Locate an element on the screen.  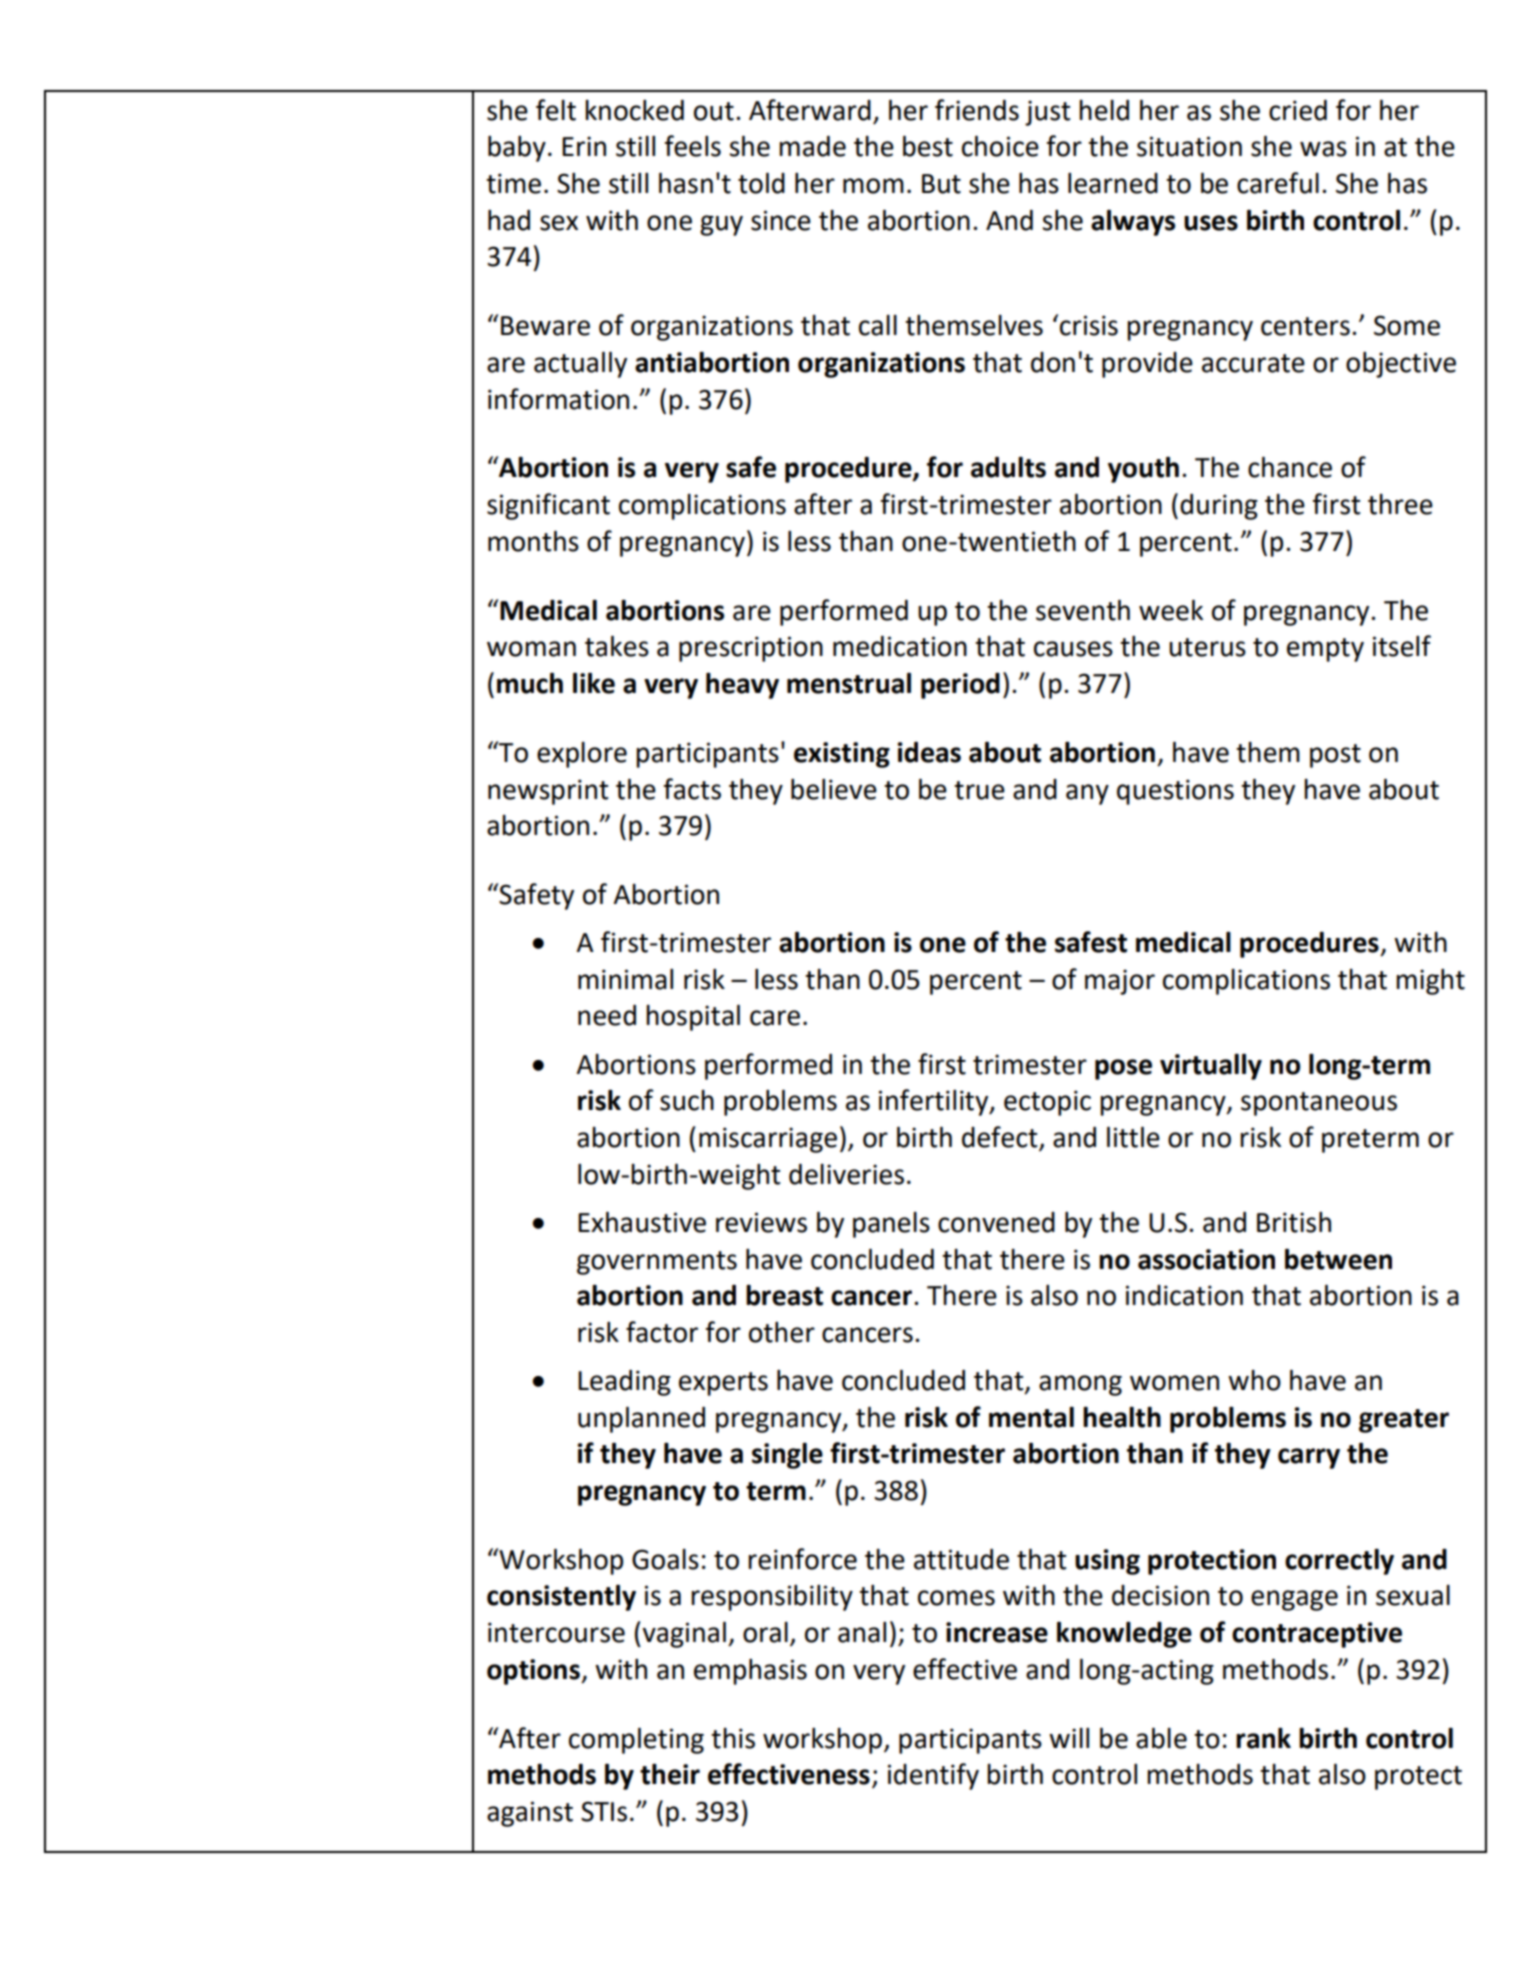
mental is located at coordinates (1031, 1417).
